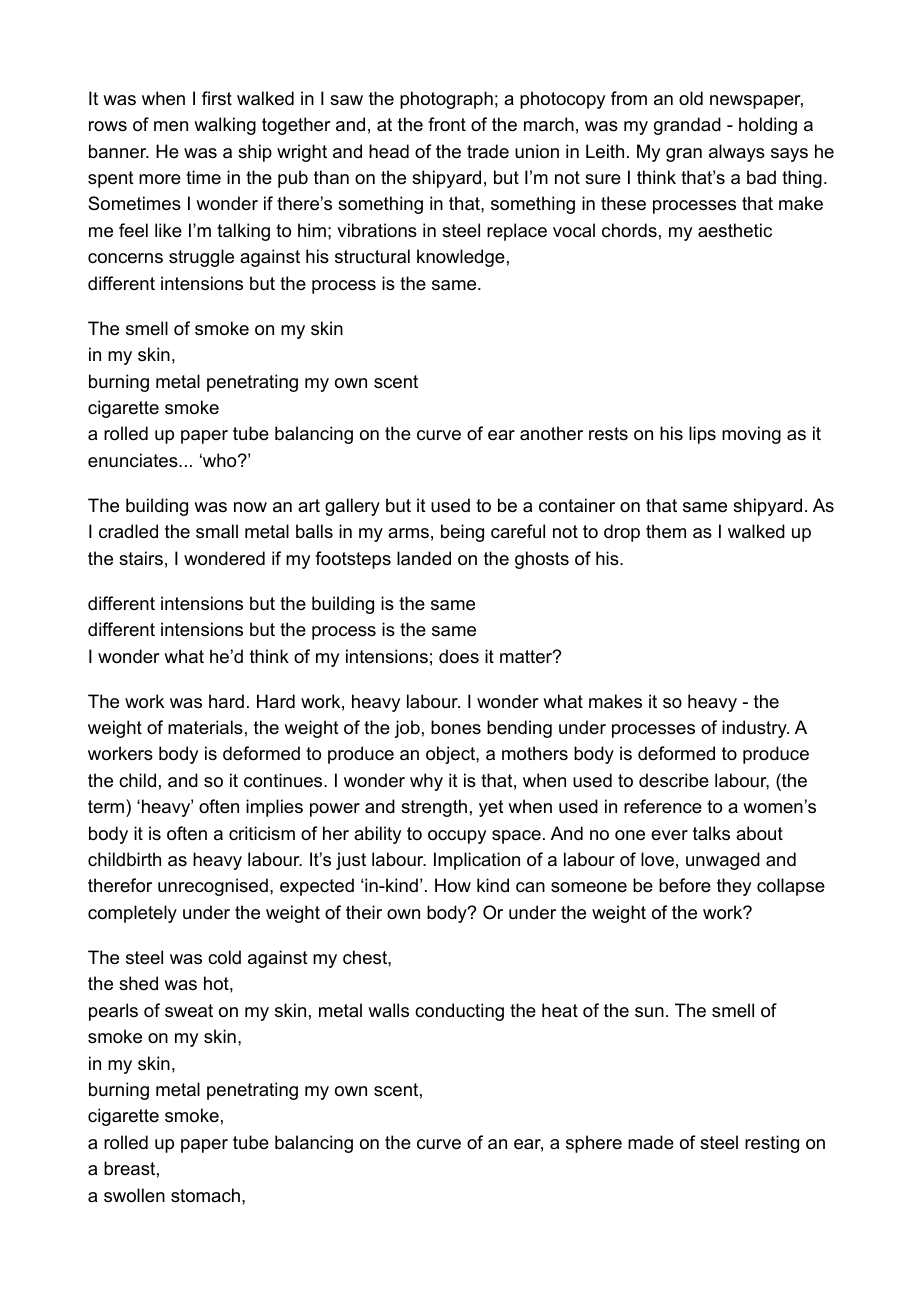 This page has height=1308, width=924. Describe the element at coordinates (447, 124) in the page. I see `front` at that location.
